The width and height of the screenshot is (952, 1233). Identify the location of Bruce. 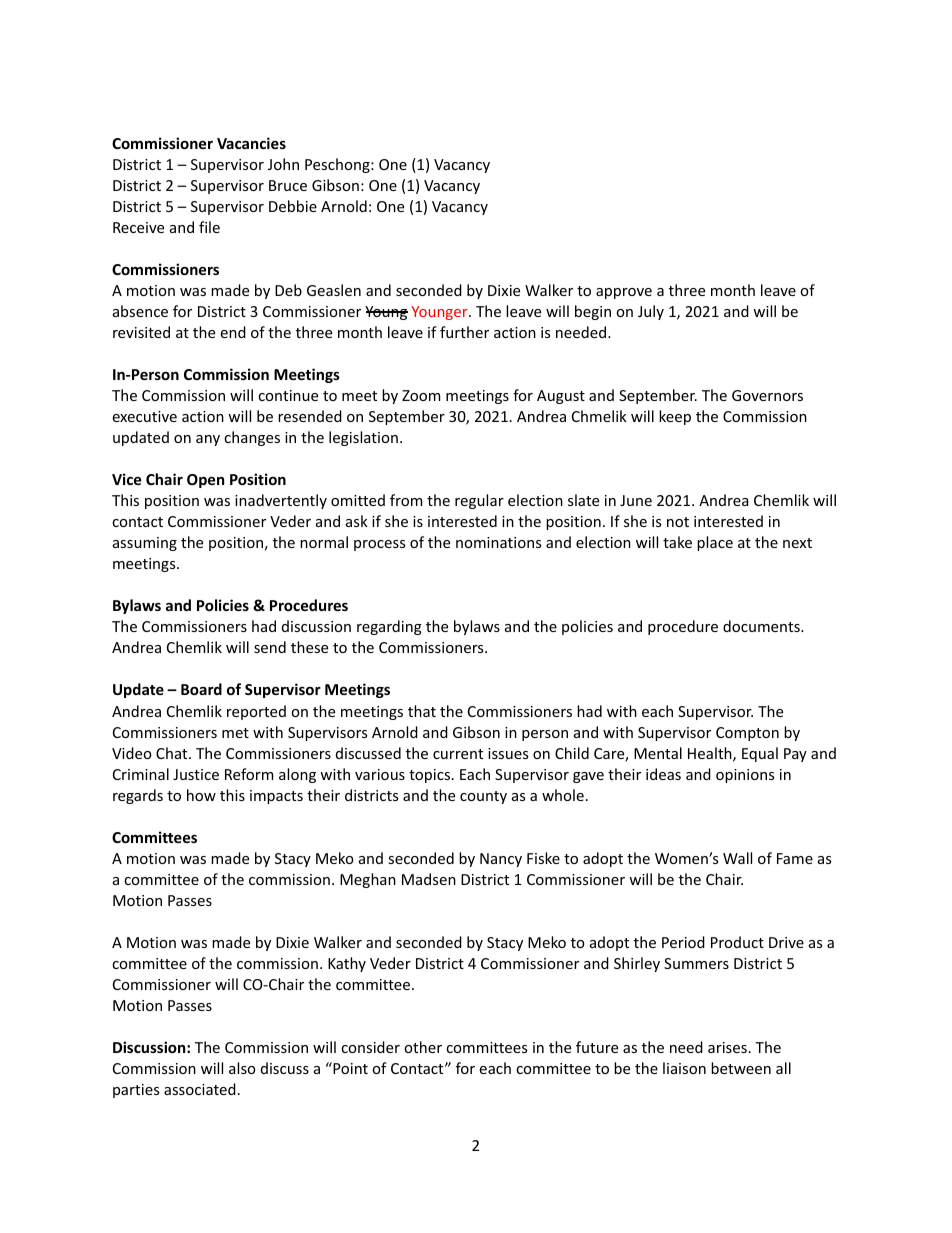
(288, 185).
